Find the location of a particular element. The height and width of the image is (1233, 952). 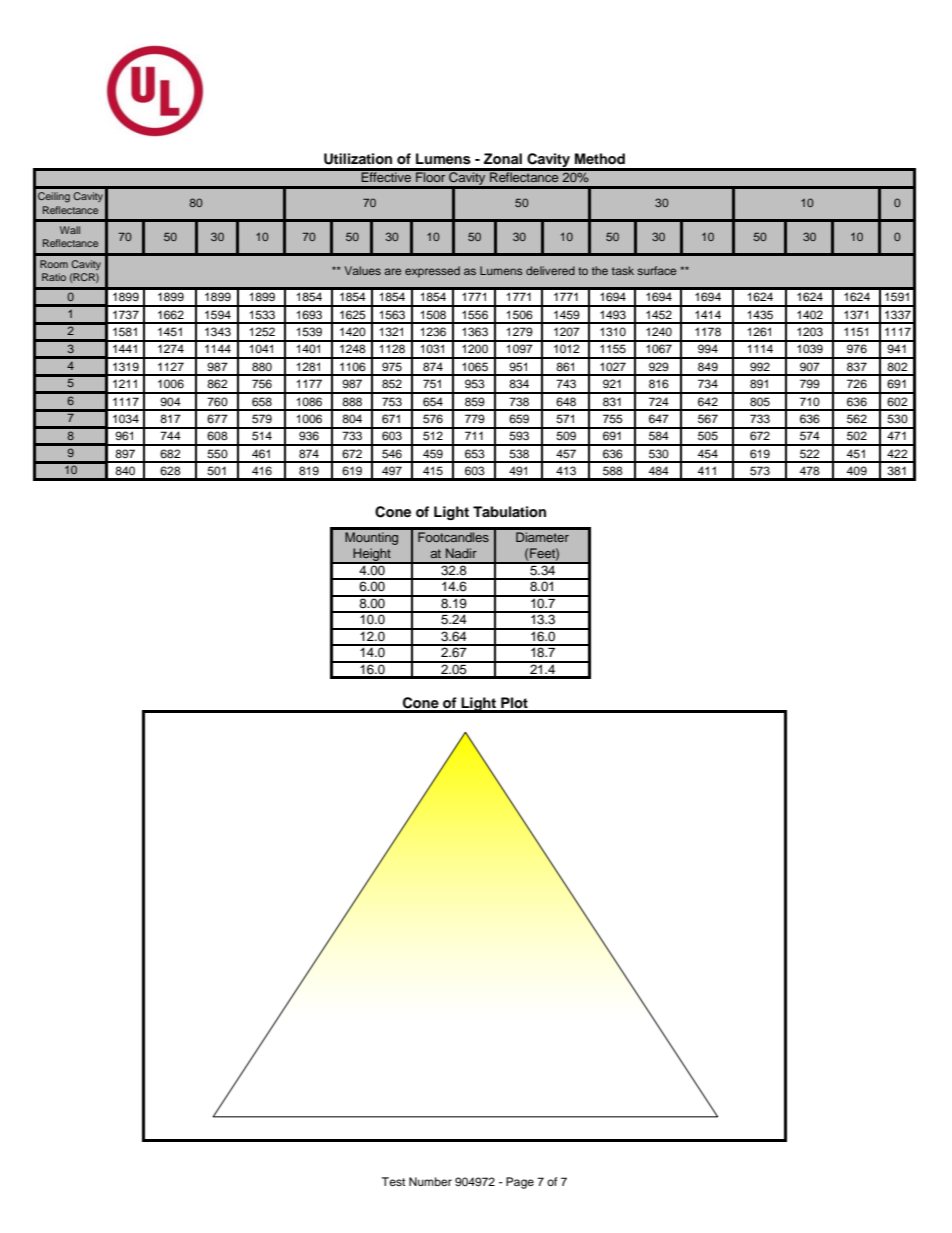

Page is located at coordinates (520, 1183).
